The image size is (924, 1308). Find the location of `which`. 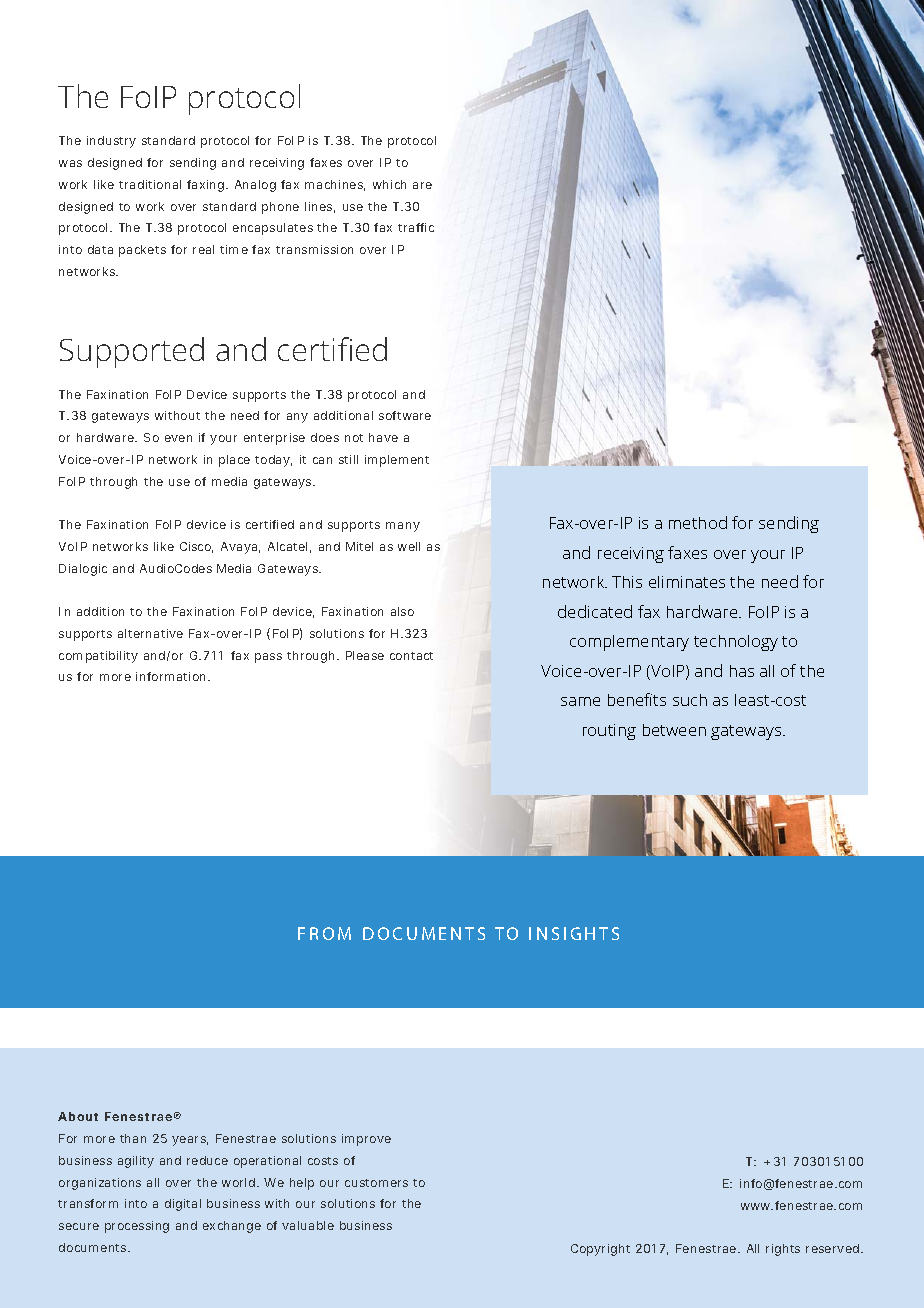

which is located at coordinates (389, 184).
